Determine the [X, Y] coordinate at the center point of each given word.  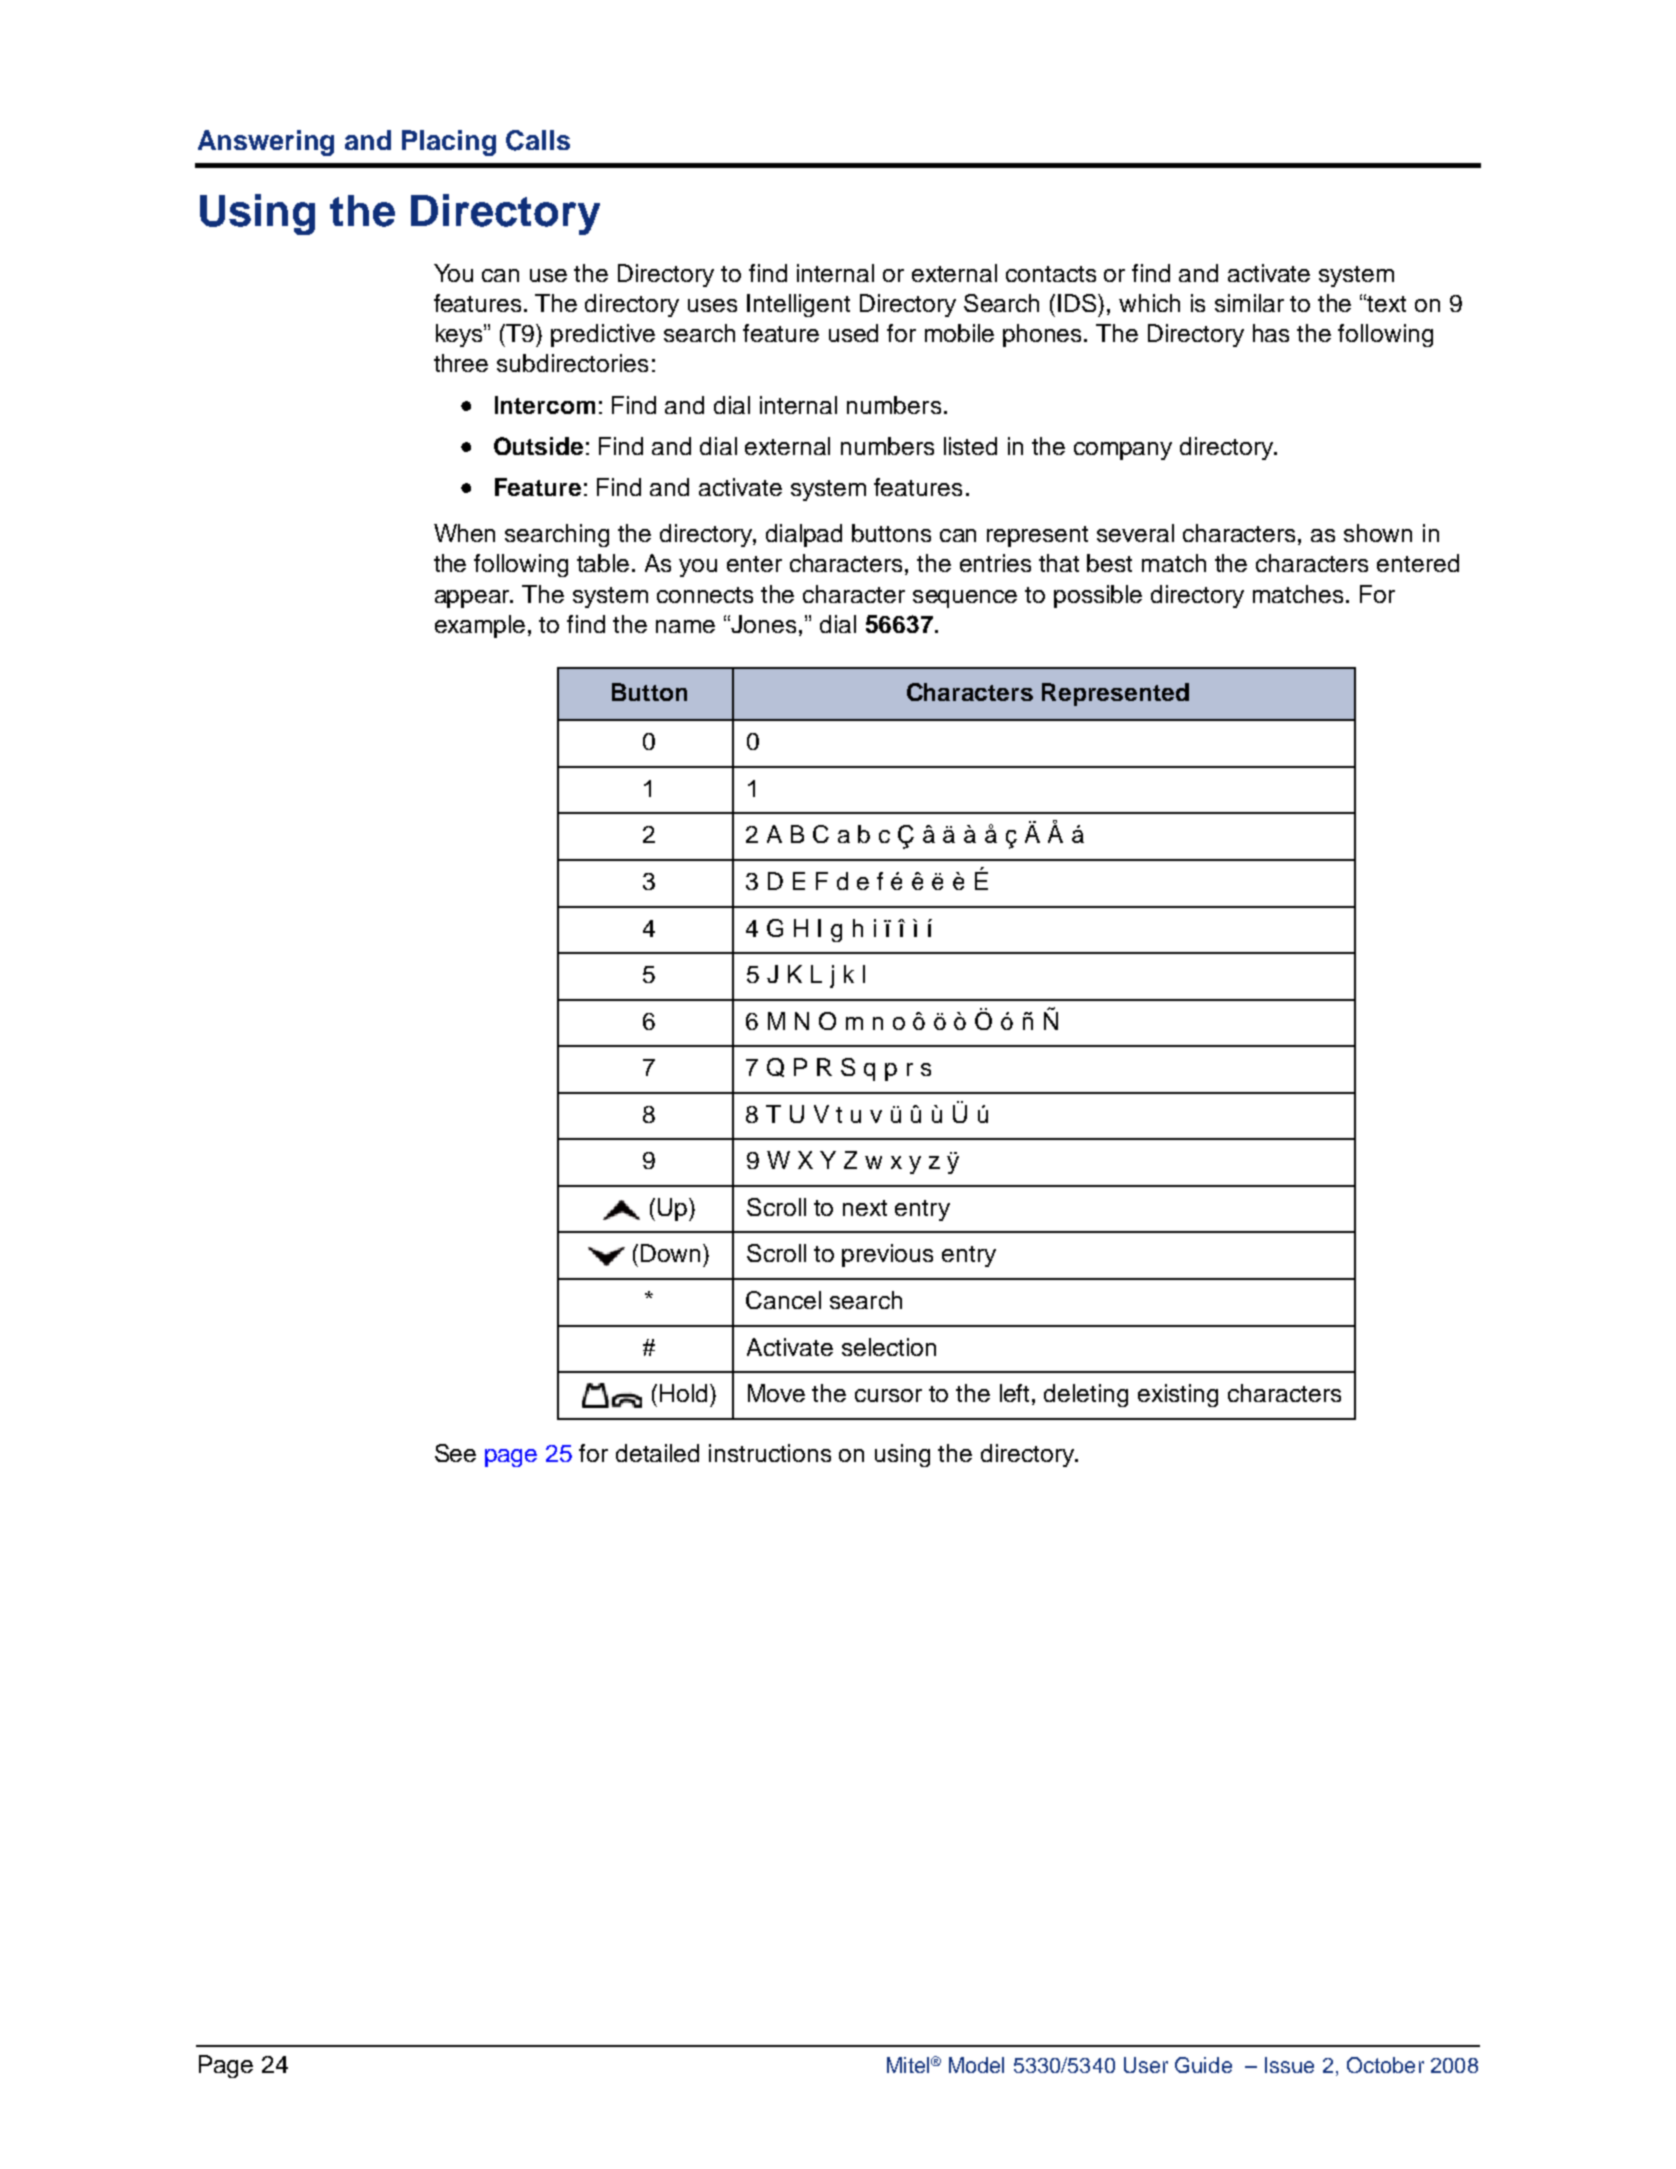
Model [976, 2065]
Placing [449, 143]
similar [1249, 303]
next [865, 1208]
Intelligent [798, 305]
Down [672, 1253]
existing [1178, 1395]
